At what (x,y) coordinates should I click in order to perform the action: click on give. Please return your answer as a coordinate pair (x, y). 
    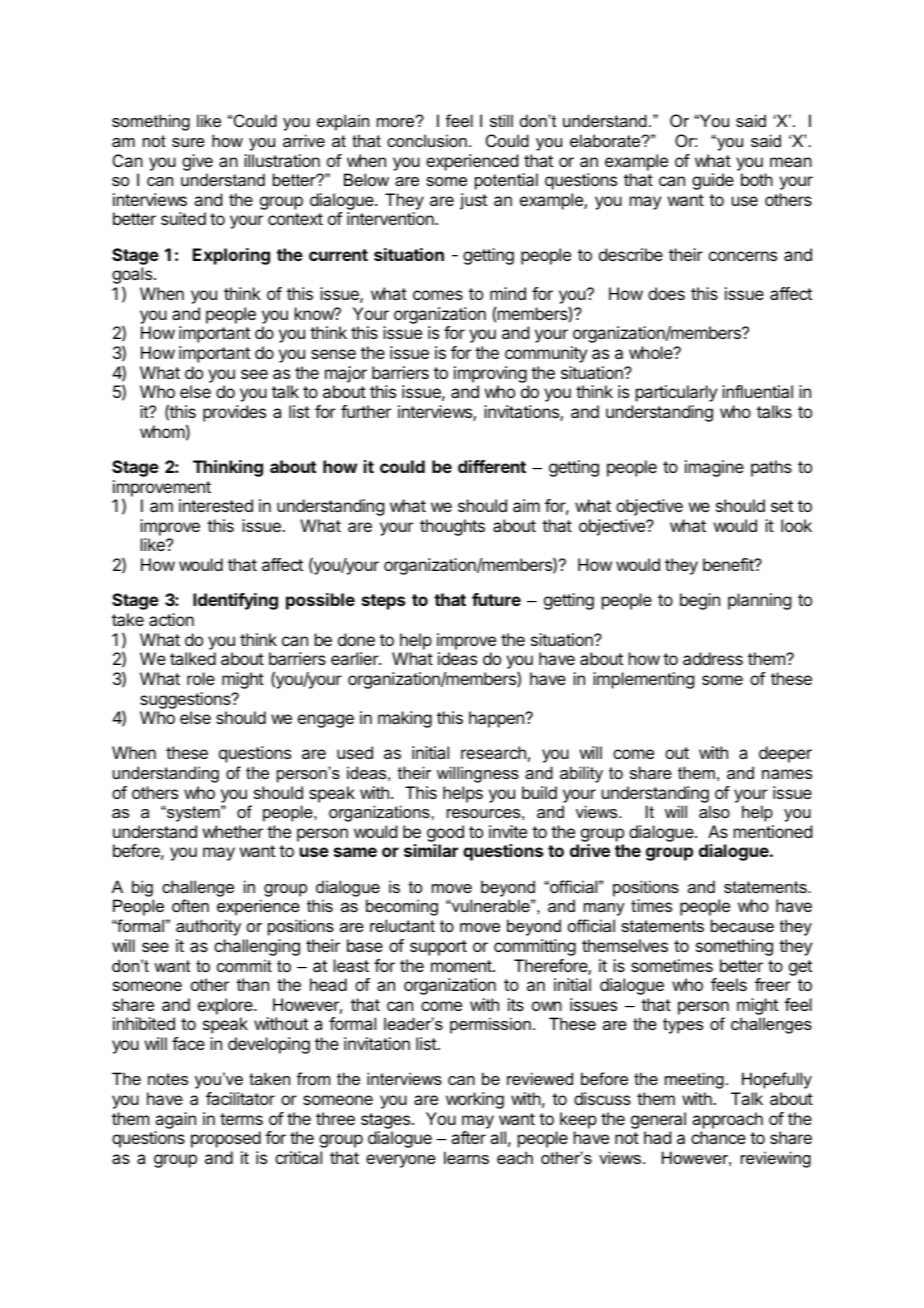
    Looking at the image, I should click on (197, 162).
